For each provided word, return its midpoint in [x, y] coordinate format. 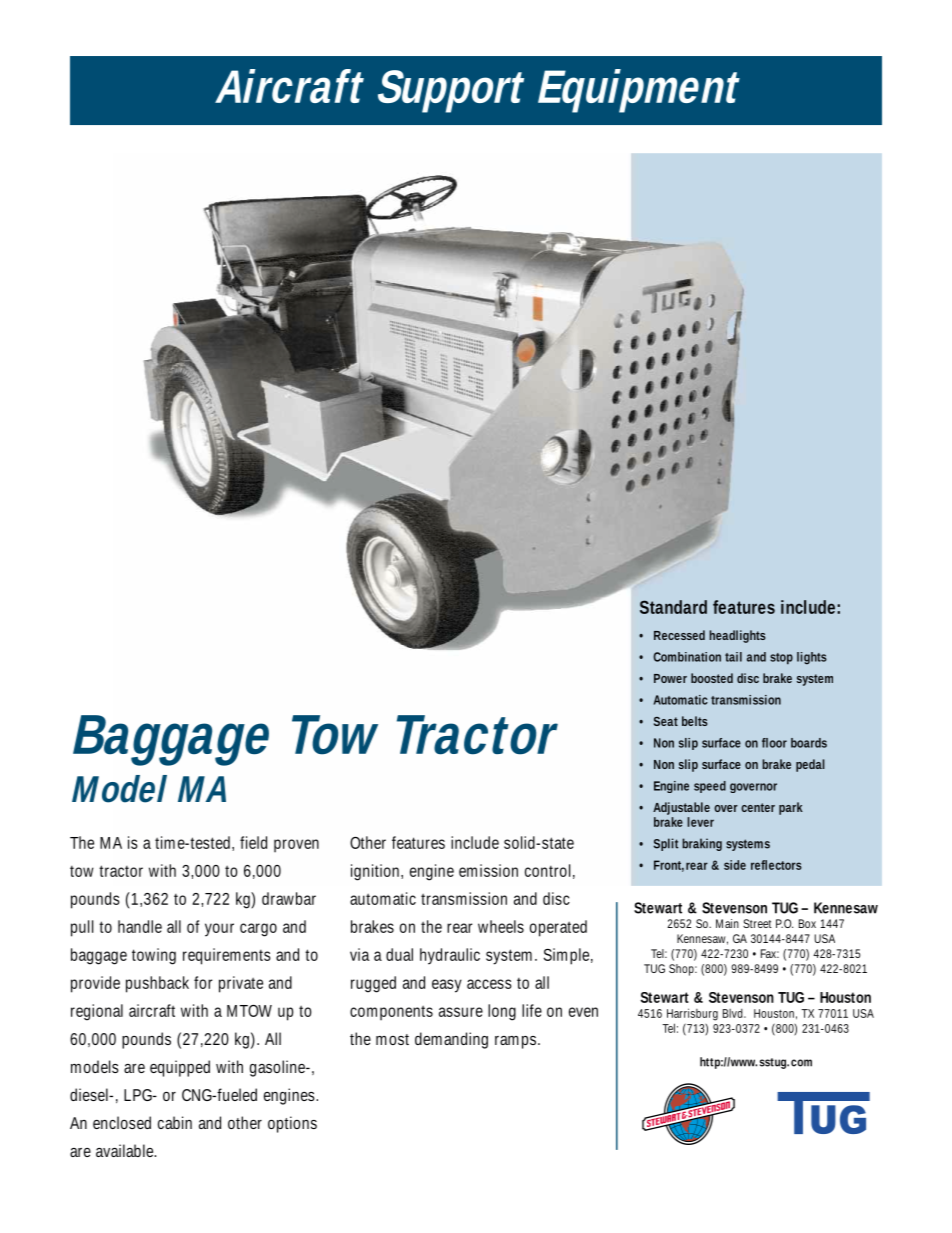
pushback [157, 984]
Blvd [734, 1013]
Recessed [679, 635]
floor [774, 743]
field [253, 842]
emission [488, 870]
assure [461, 1012]
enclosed [122, 1122]
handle [140, 926]
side [735, 865]
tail [733, 657]
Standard [673, 607]
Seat [666, 721]
